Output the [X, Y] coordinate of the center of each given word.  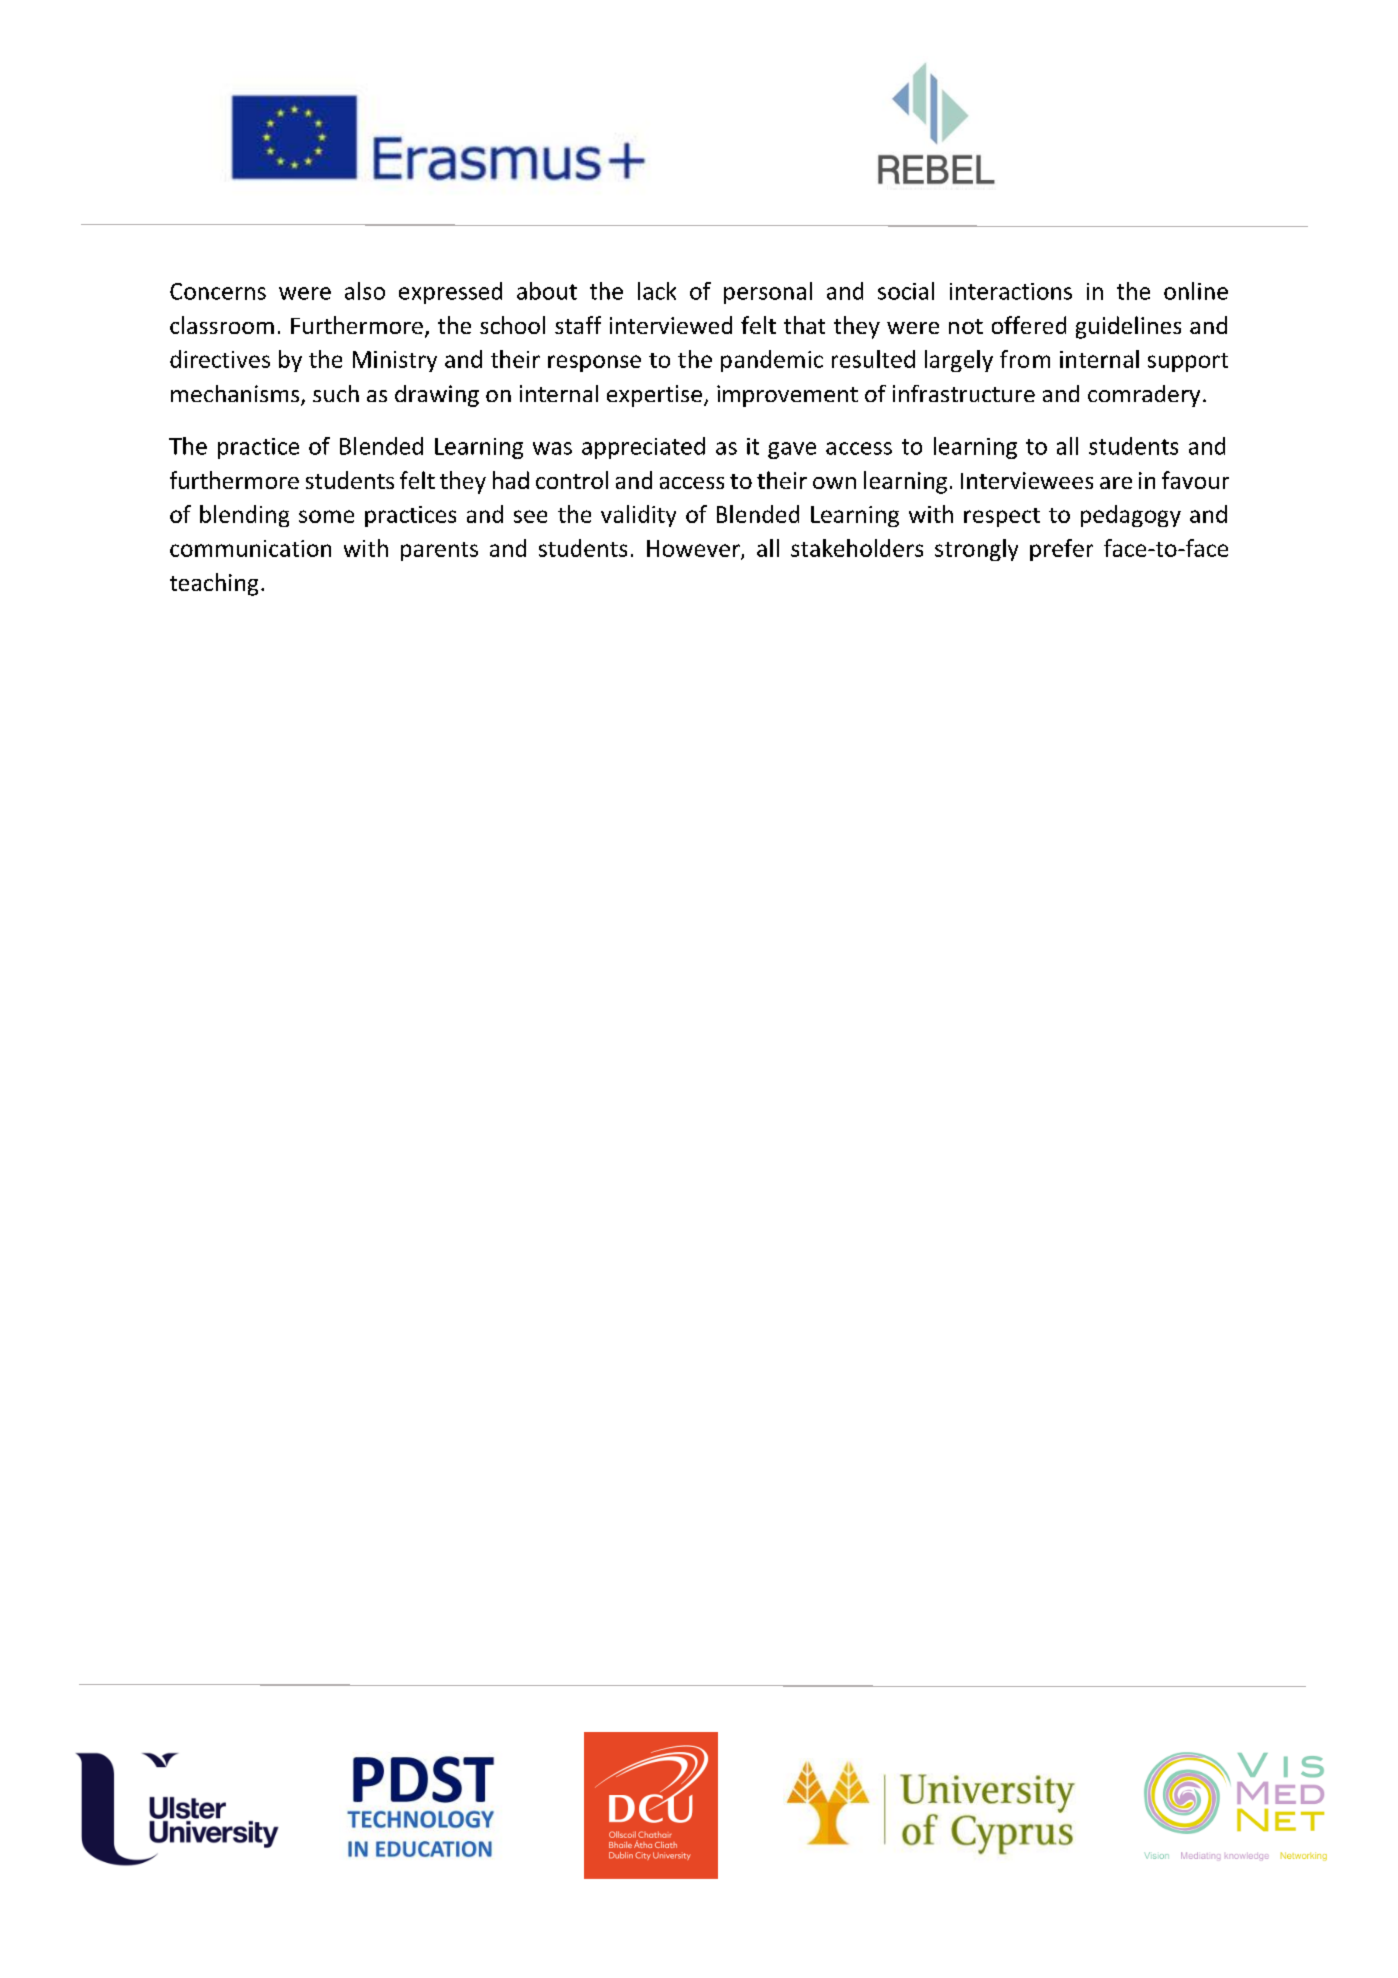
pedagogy [1131, 516]
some [326, 516]
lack [657, 291]
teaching [214, 584]
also [365, 291]
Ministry [395, 361]
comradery [1144, 396]
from [1025, 359]
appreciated [643, 448]
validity [638, 516]
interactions [1011, 291]
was [552, 448]
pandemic [772, 361]
